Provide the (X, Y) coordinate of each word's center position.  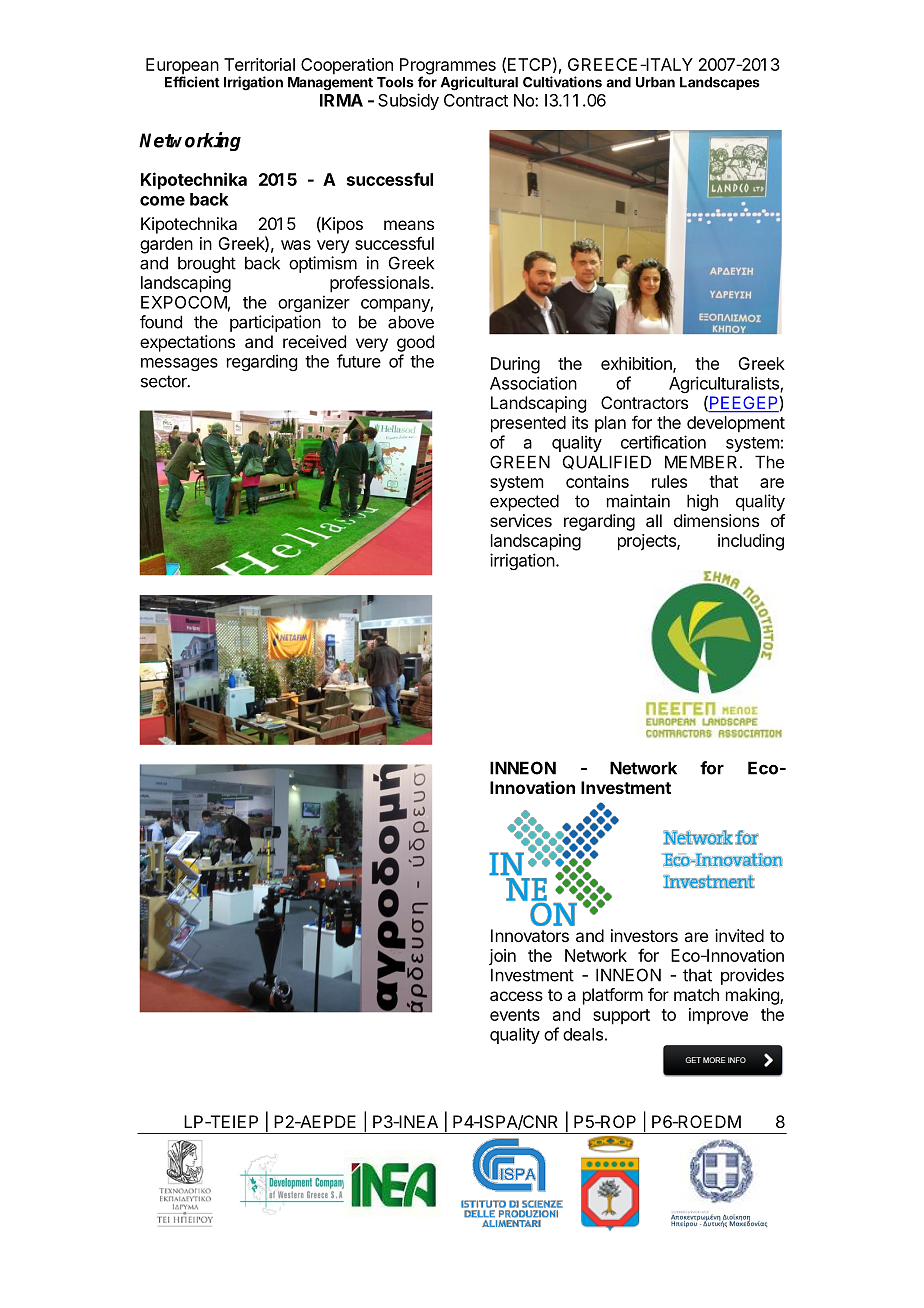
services (521, 520)
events (515, 1015)
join (502, 957)
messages (179, 364)
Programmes (448, 67)
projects (648, 542)
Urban (655, 82)
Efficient (192, 82)
